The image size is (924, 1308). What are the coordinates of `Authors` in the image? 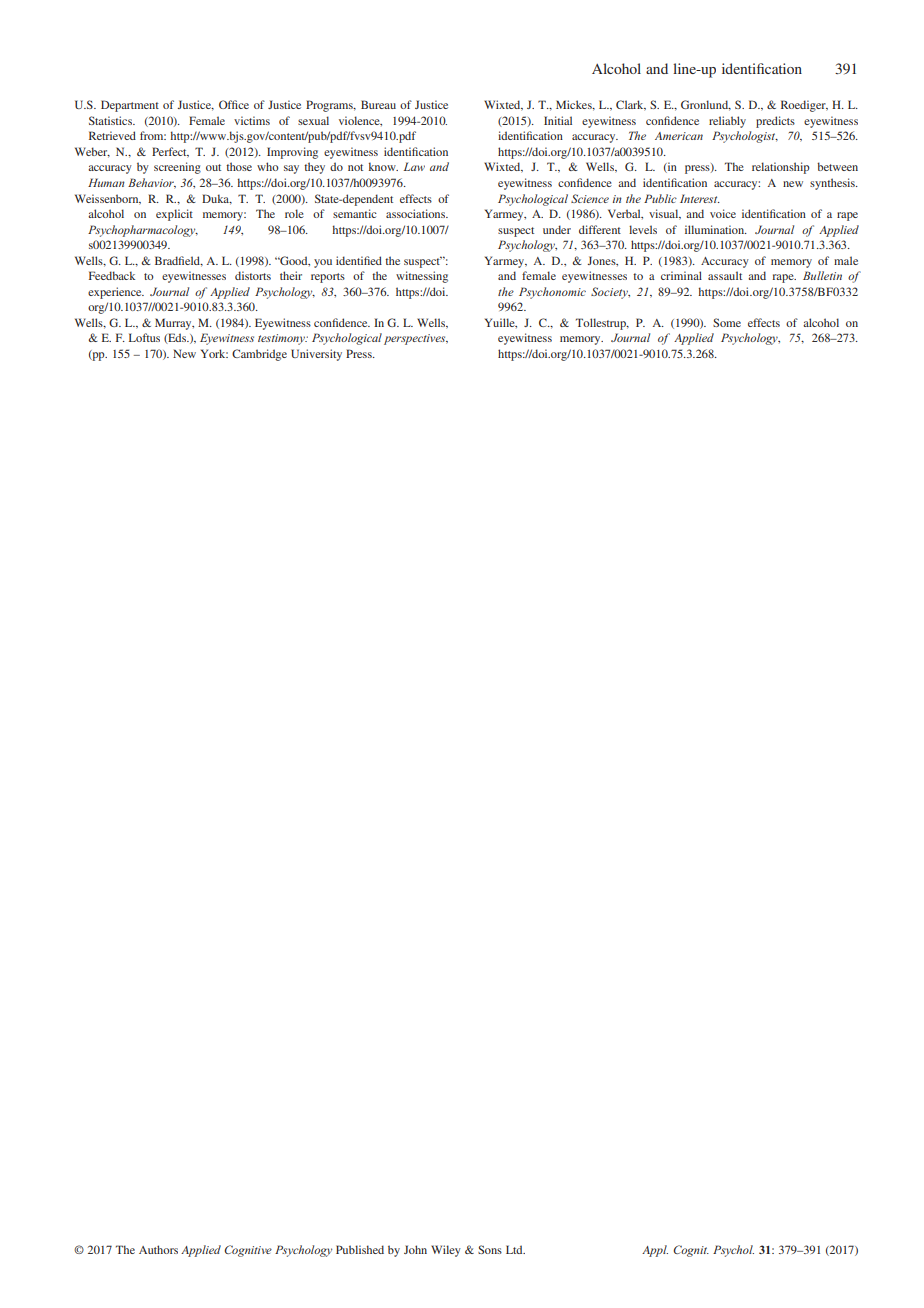 It's located at (158, 1249).
